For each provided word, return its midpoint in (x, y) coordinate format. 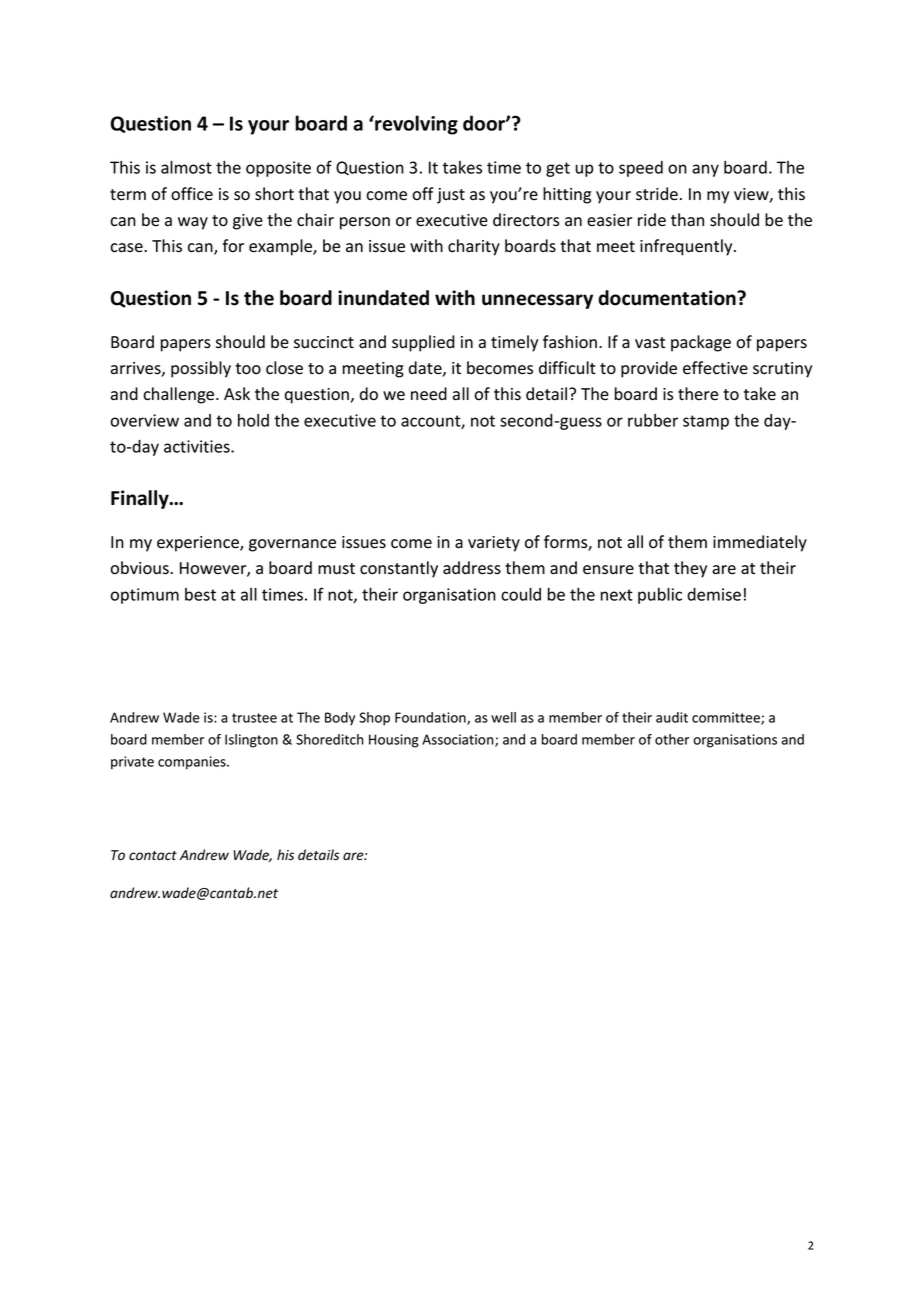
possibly (201, 369)
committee (727, 718)
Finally (141, 499)
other (672, 739)
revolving (415, 125)
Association (459, 740)
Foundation (431, 718)
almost (186, 167)
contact (153, 855)
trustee (254, 718)
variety (494, 544)
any (705, 170)
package (701, 343)
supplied (423, 343)
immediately (760, 543)
